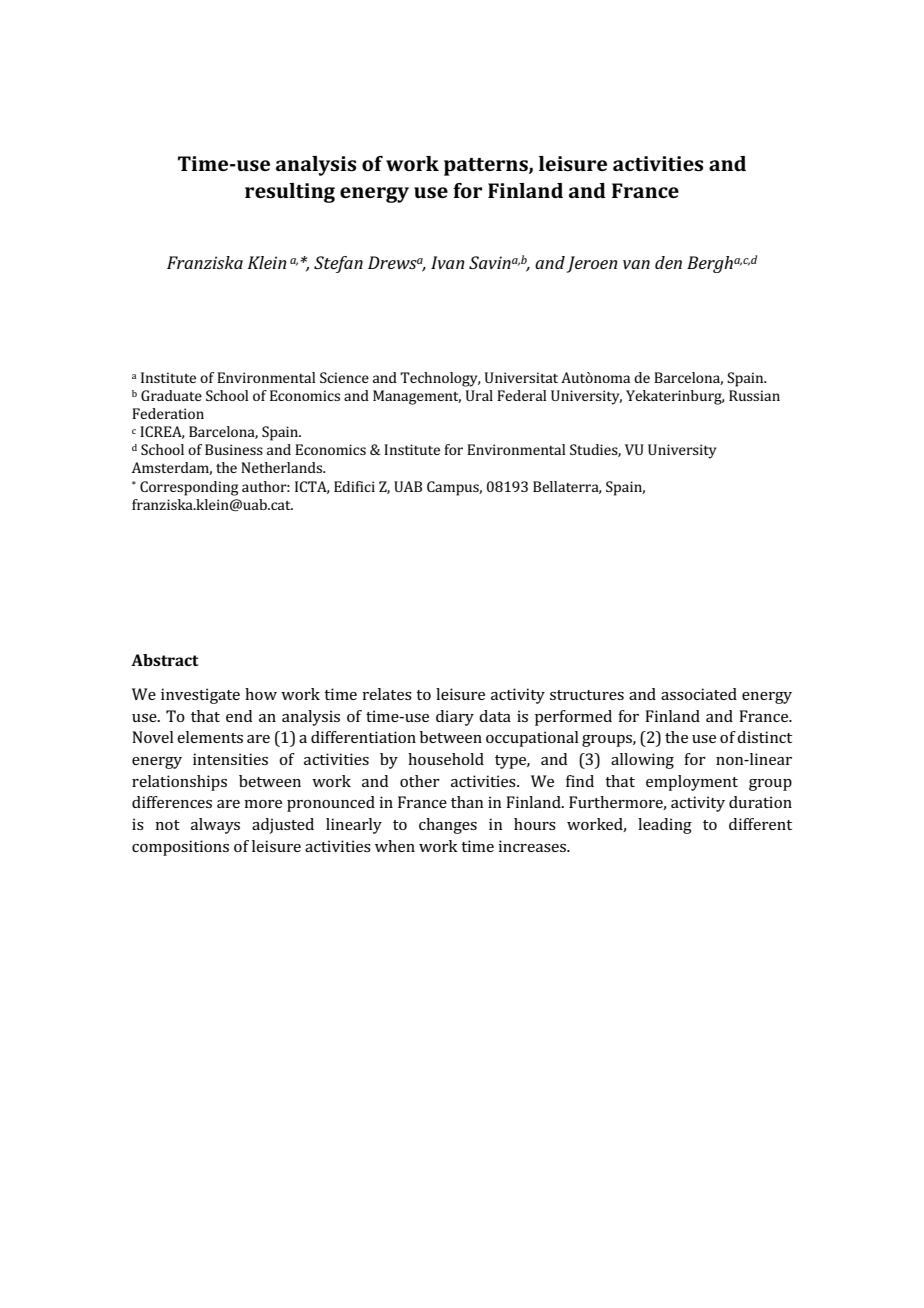 This document has width=924, height=1308. I want to click on Graduate, so click(171, 395).
